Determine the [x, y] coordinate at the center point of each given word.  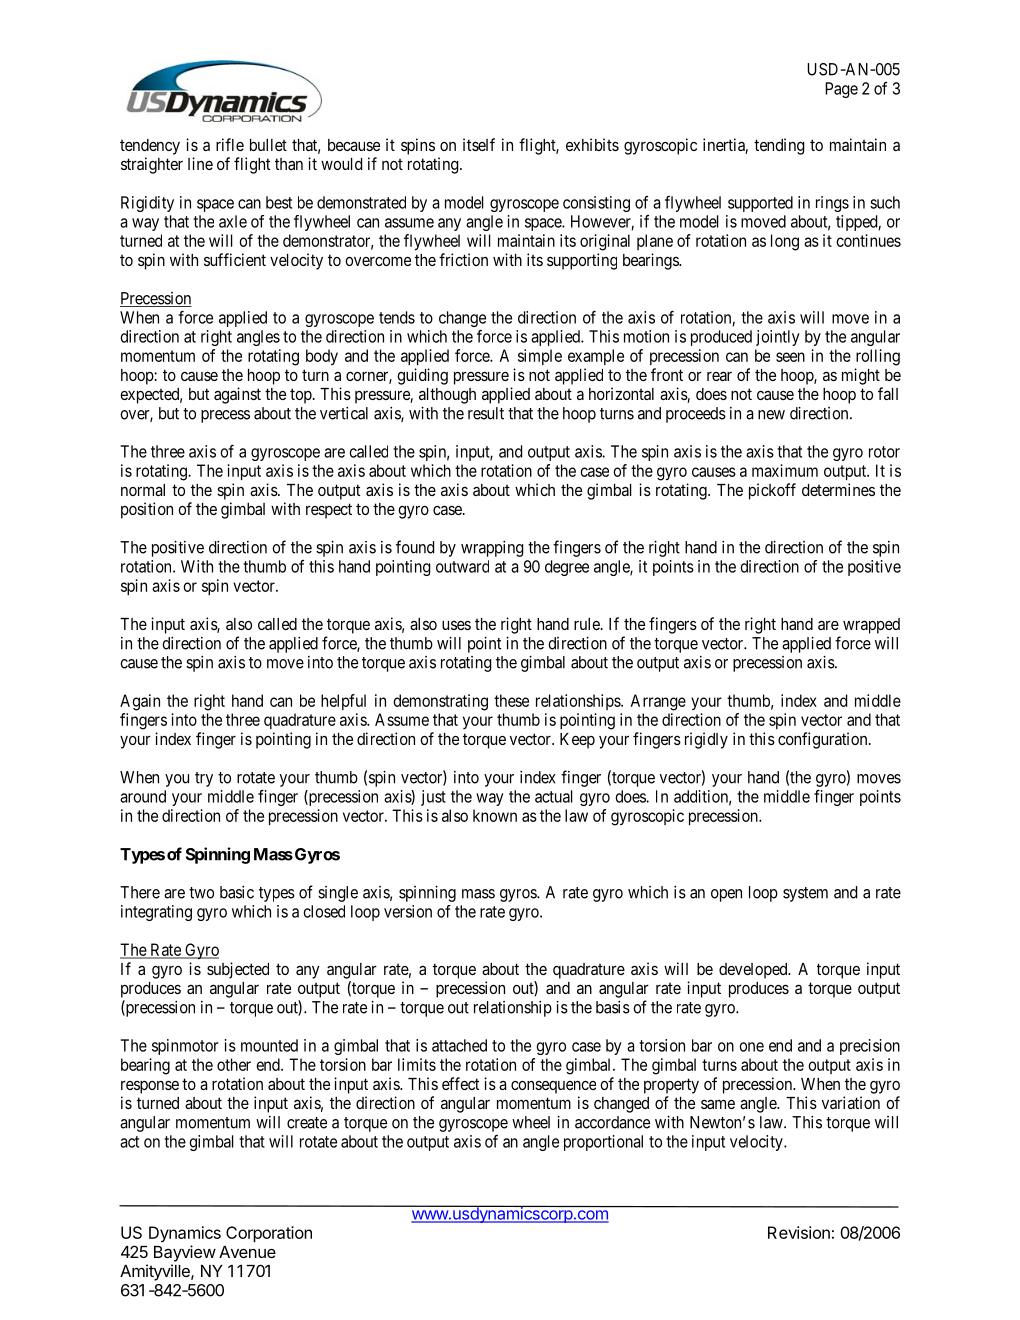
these [511, 700]
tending [779, 146]
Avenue [247, 1252]
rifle [230, 144]
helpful [343, 702]
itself [479, 144]
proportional [603, 1143]
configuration [824, 740]
